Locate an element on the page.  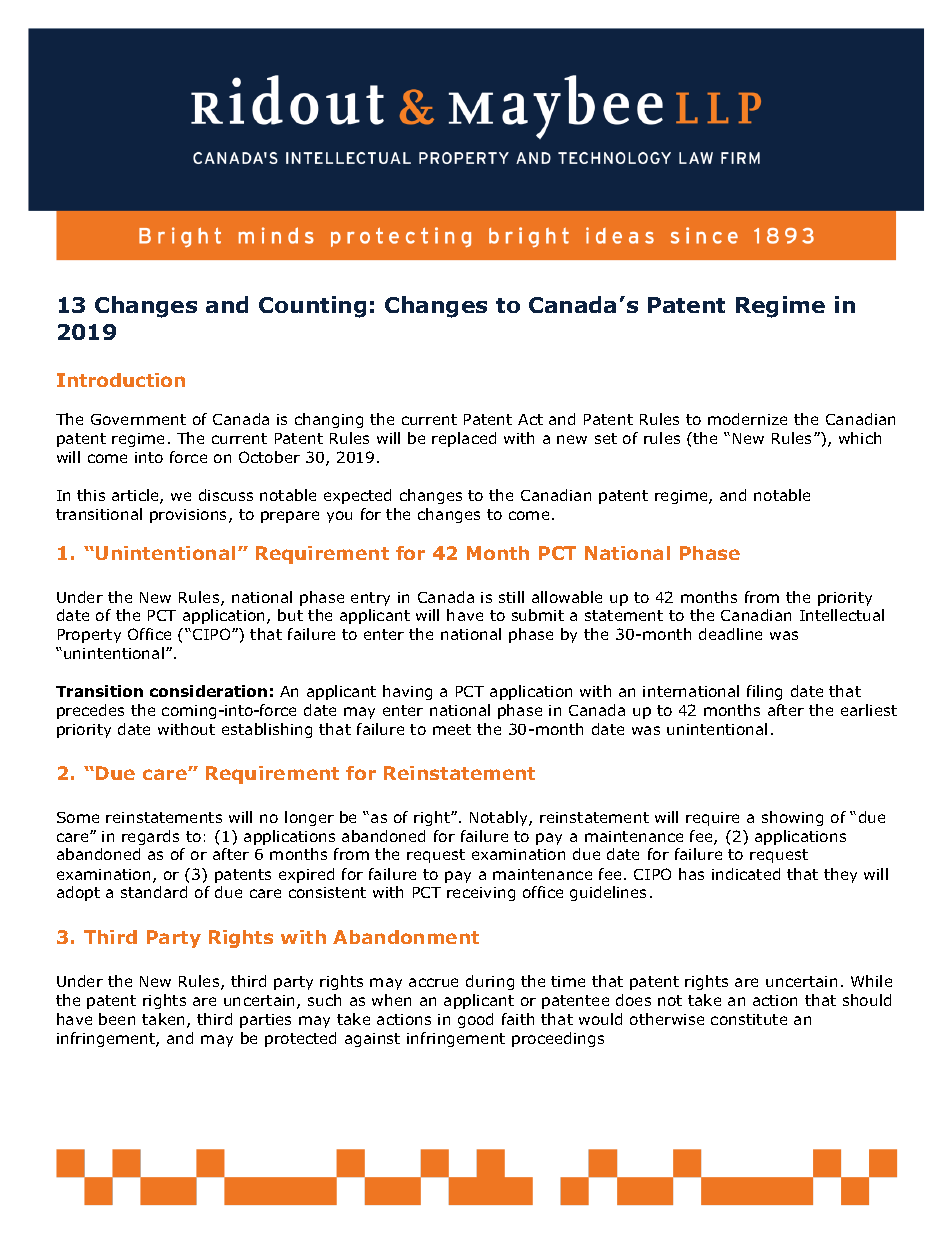
been is located at coordinates (117, 1019).
